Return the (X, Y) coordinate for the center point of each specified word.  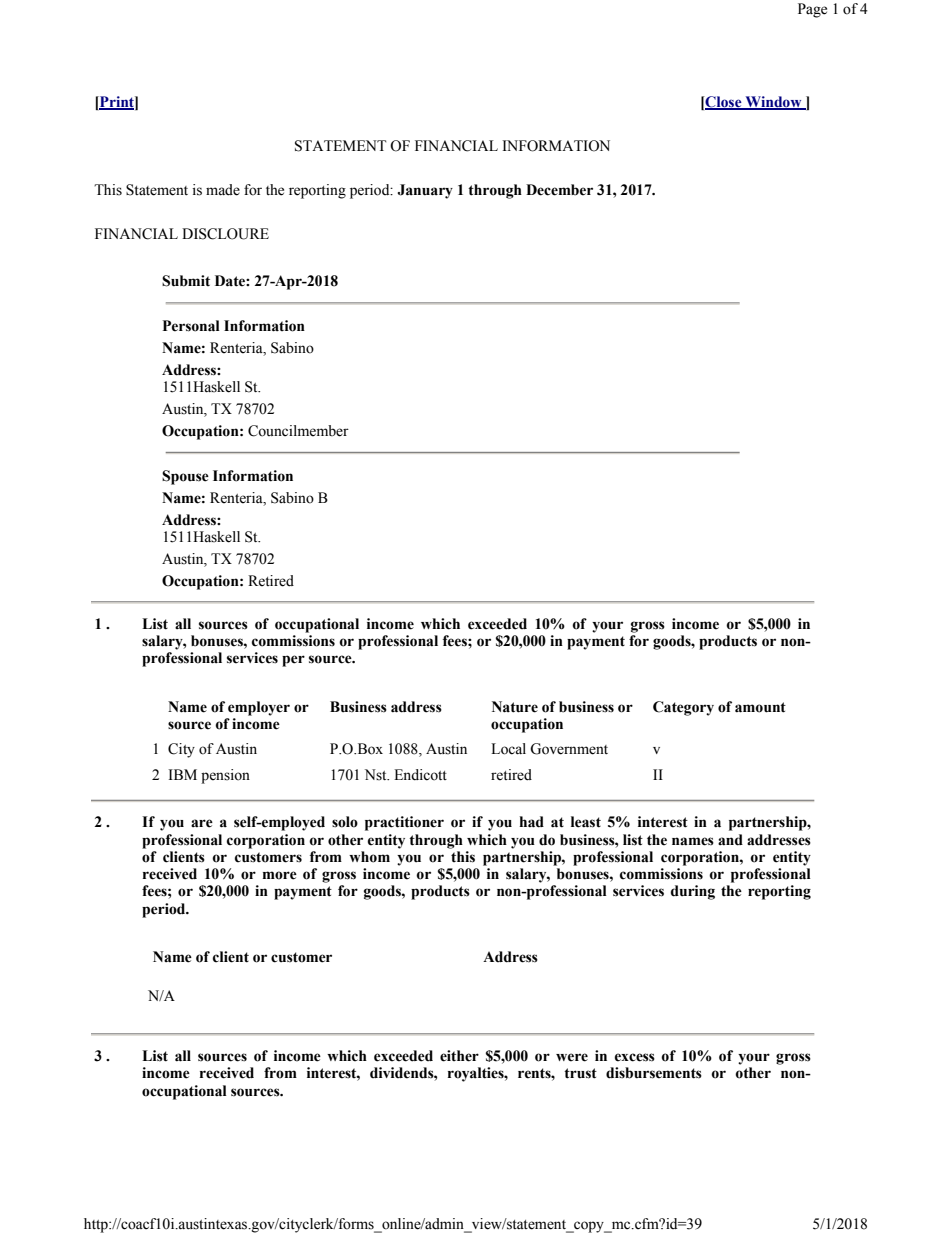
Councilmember (298, 431)
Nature (515, 707)
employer (259, 708)
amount (760, 707)
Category (683, 708)
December (559, 190)
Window (773, 103)
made (223, 190)
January (425, 191)
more (280, 875)
